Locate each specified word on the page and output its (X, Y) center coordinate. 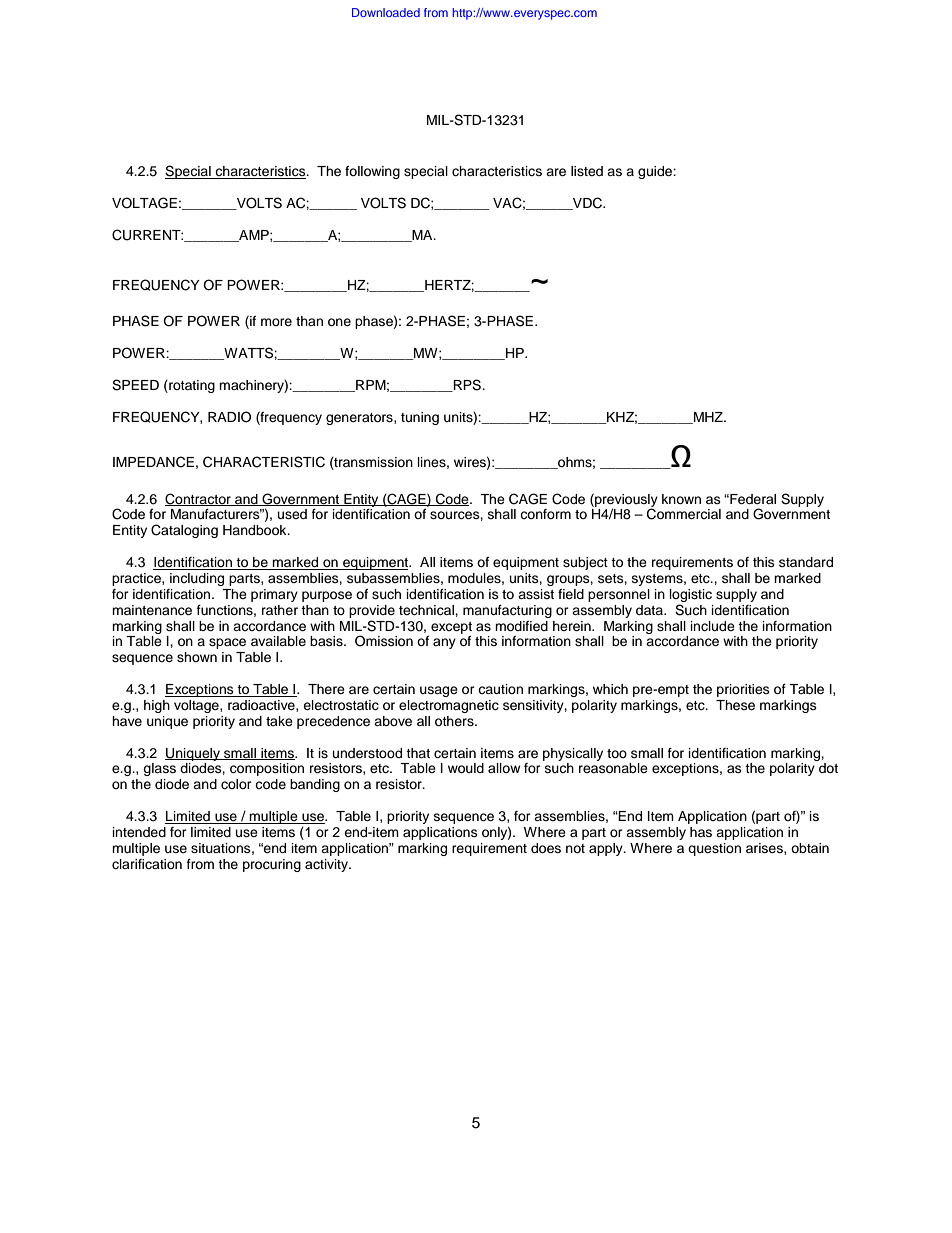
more (276, 322)
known (681, 499)
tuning (420, 418)
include (713, 626)
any (444, 643)
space (227, 643)
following (372, 172)
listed (587, 171)
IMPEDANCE (153, 462)
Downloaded (386, 12)
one (339, 322)
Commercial (684, 514)
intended (139, 832)
